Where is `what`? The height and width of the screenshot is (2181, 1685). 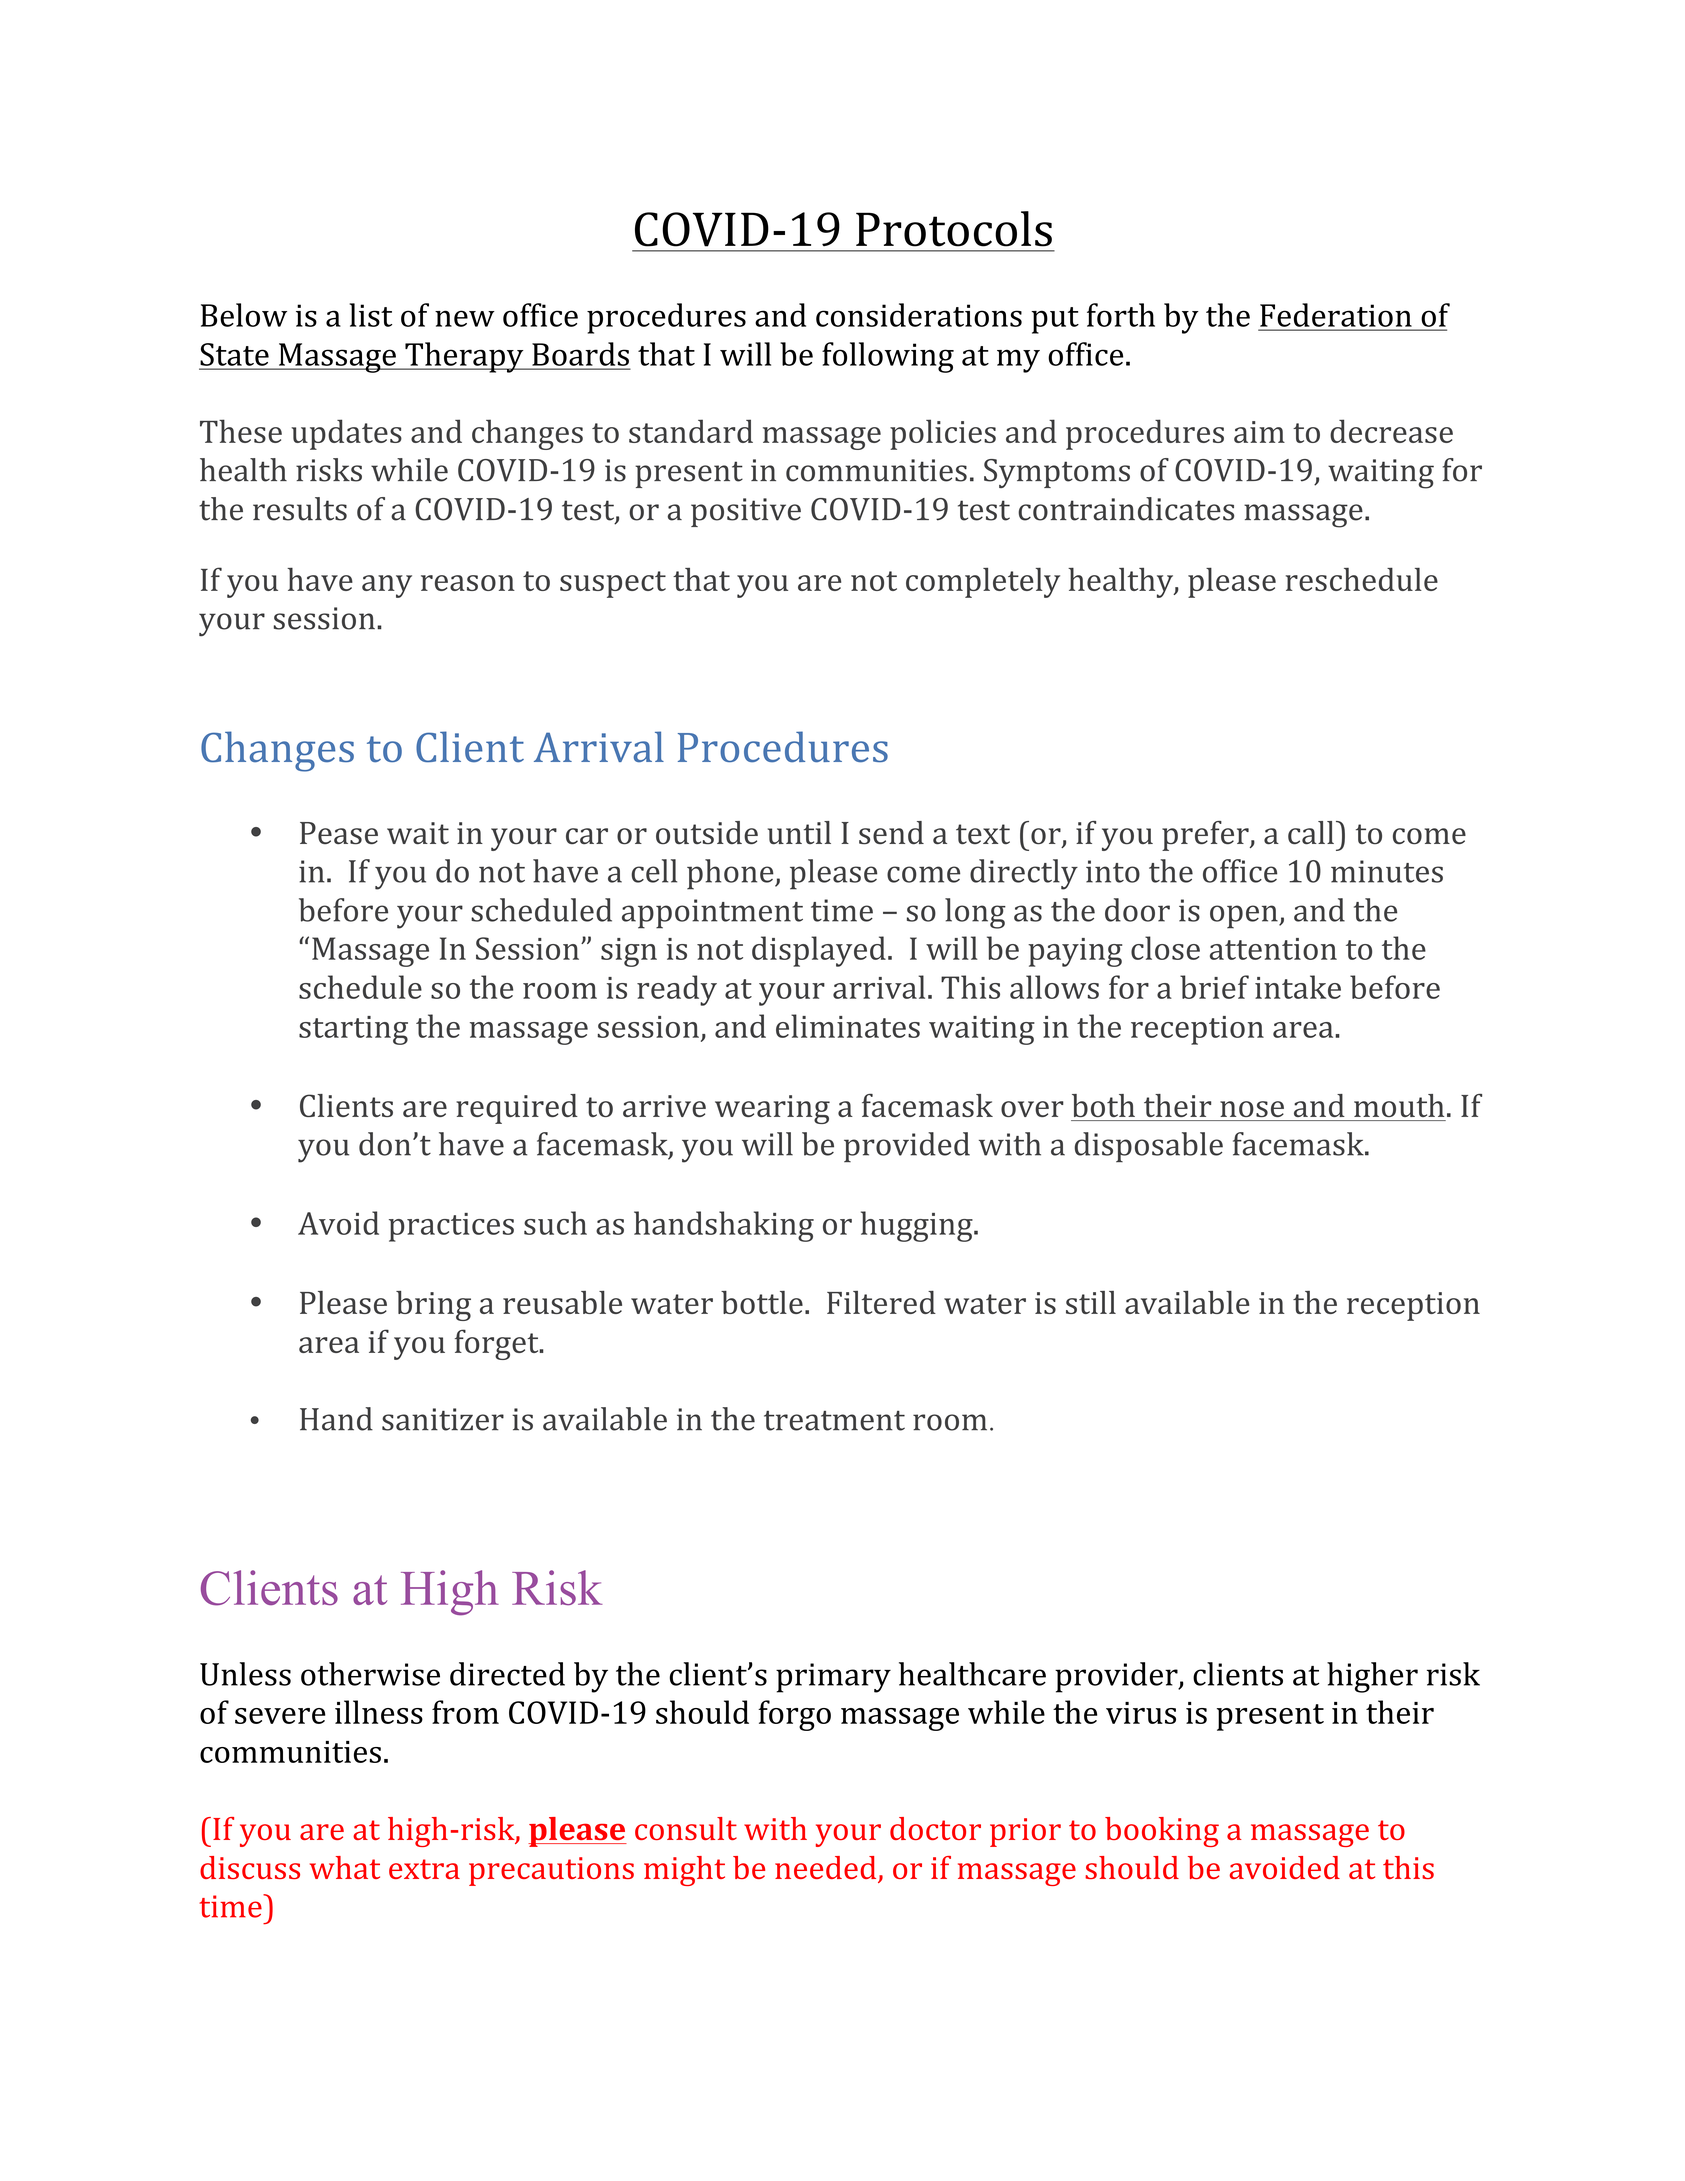 what is located at coordinates (345, 1867).
